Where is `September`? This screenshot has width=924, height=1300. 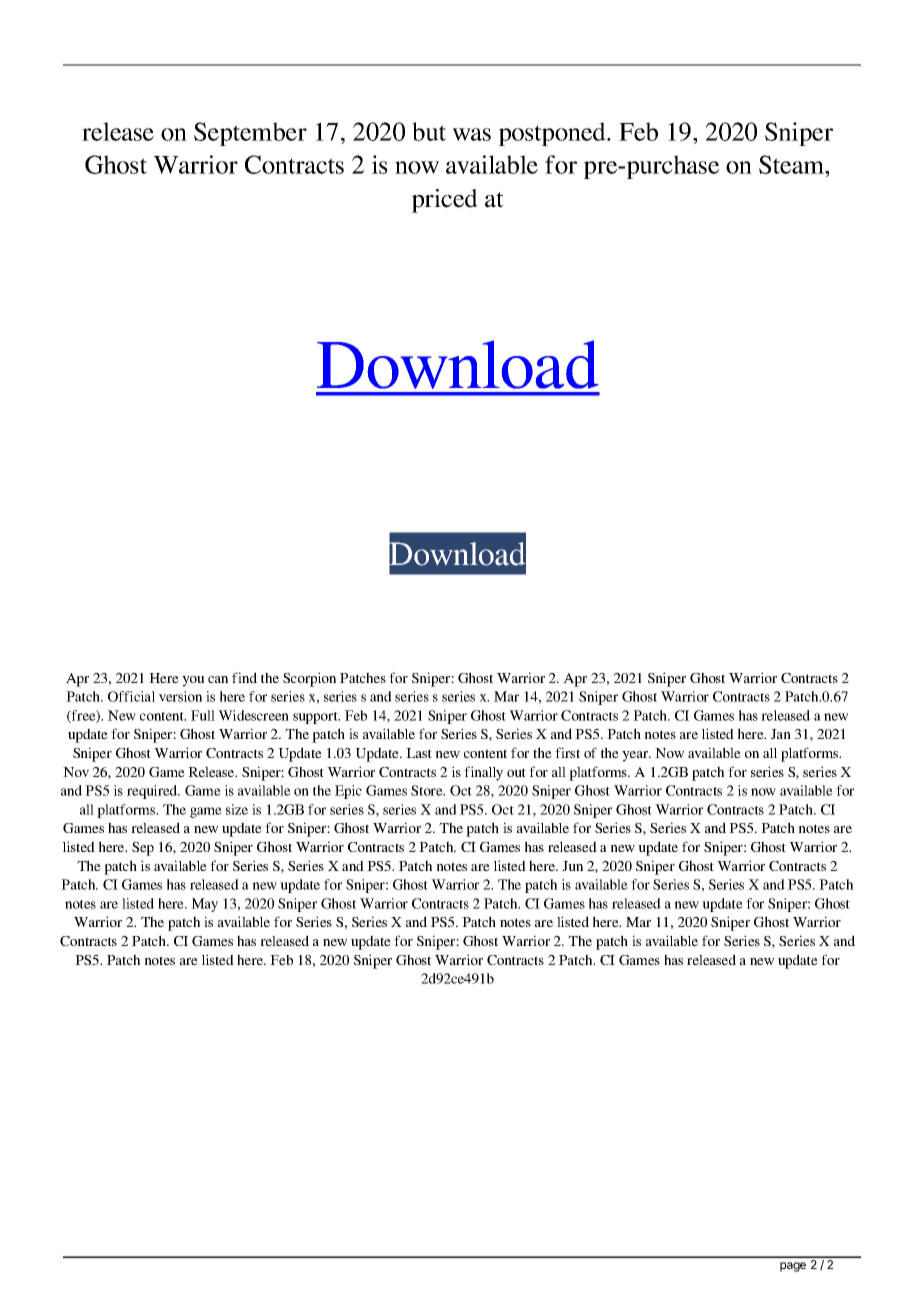 September is located at coordinates (250, 134).
